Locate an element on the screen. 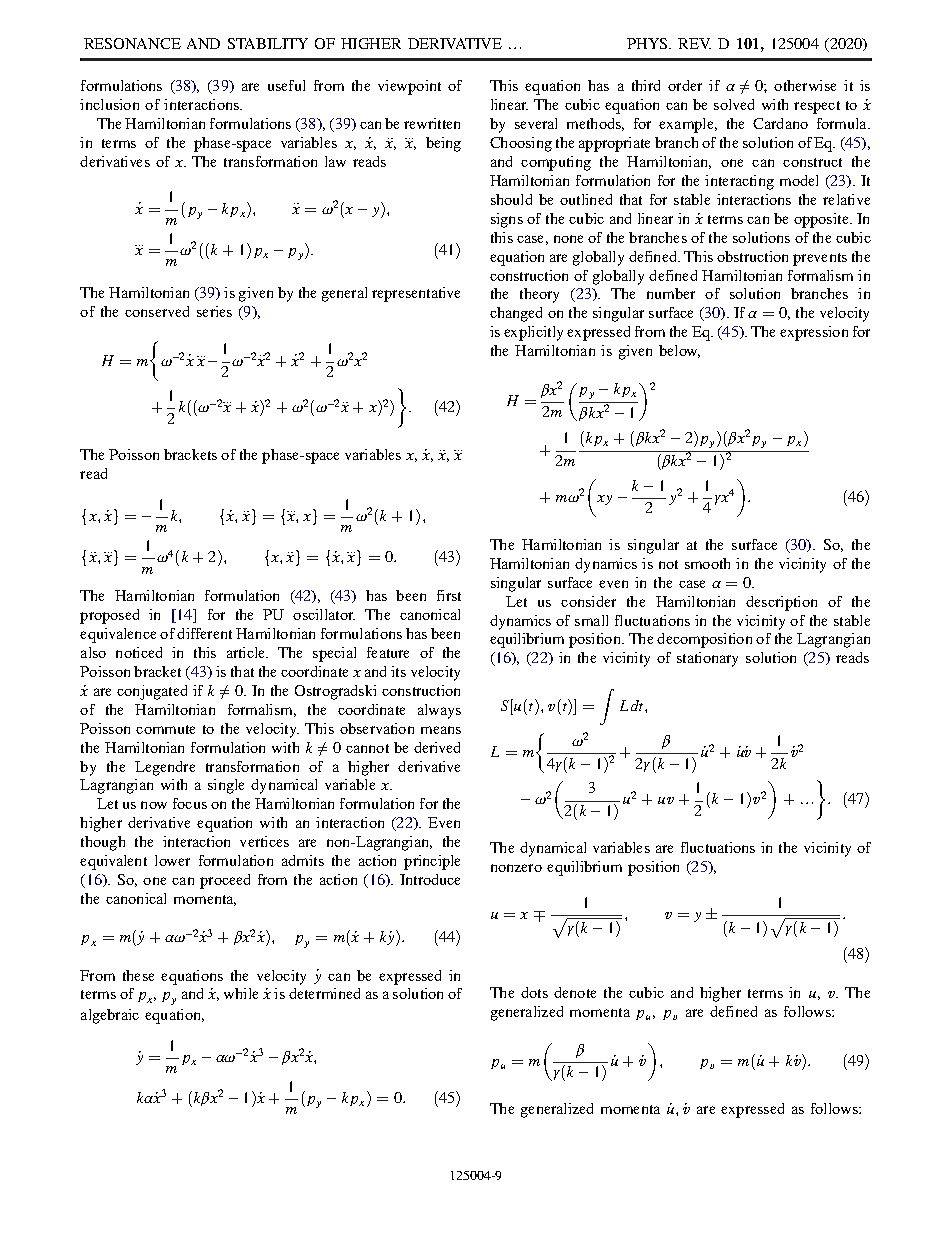 This screenshot has height=1233, width=952. always is located at coordinates (439, 711).
